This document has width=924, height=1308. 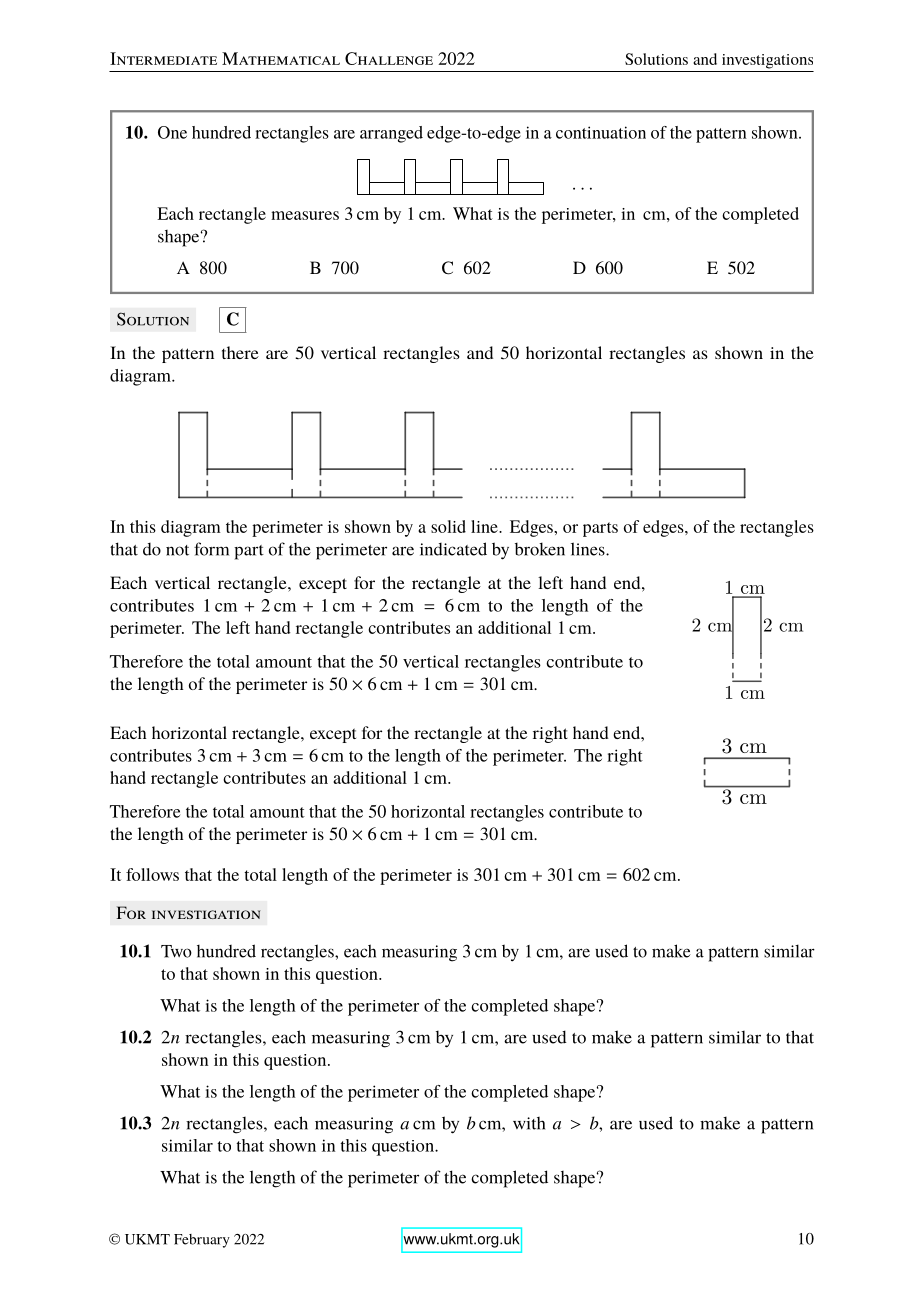 I want to click on Challenge, so click(x=389, y=58).
